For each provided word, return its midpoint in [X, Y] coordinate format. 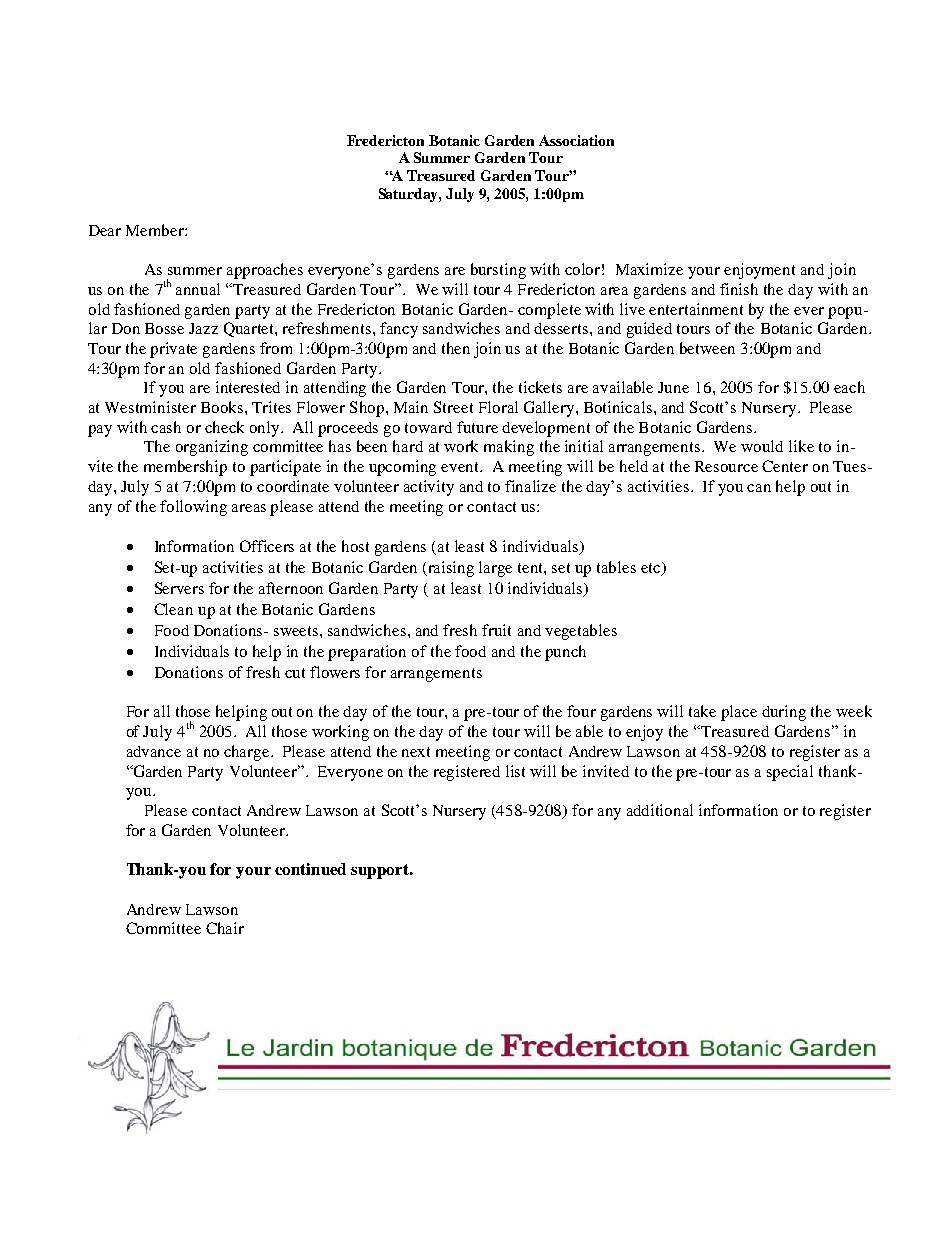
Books [223, 407]
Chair [225, 928]
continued [310, 869]
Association [576, 140]
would [762, 446]
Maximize [649, 269]
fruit [496, 630]
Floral [498, 407]
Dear [105, 230]
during [784, 713]
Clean [173, 609]
